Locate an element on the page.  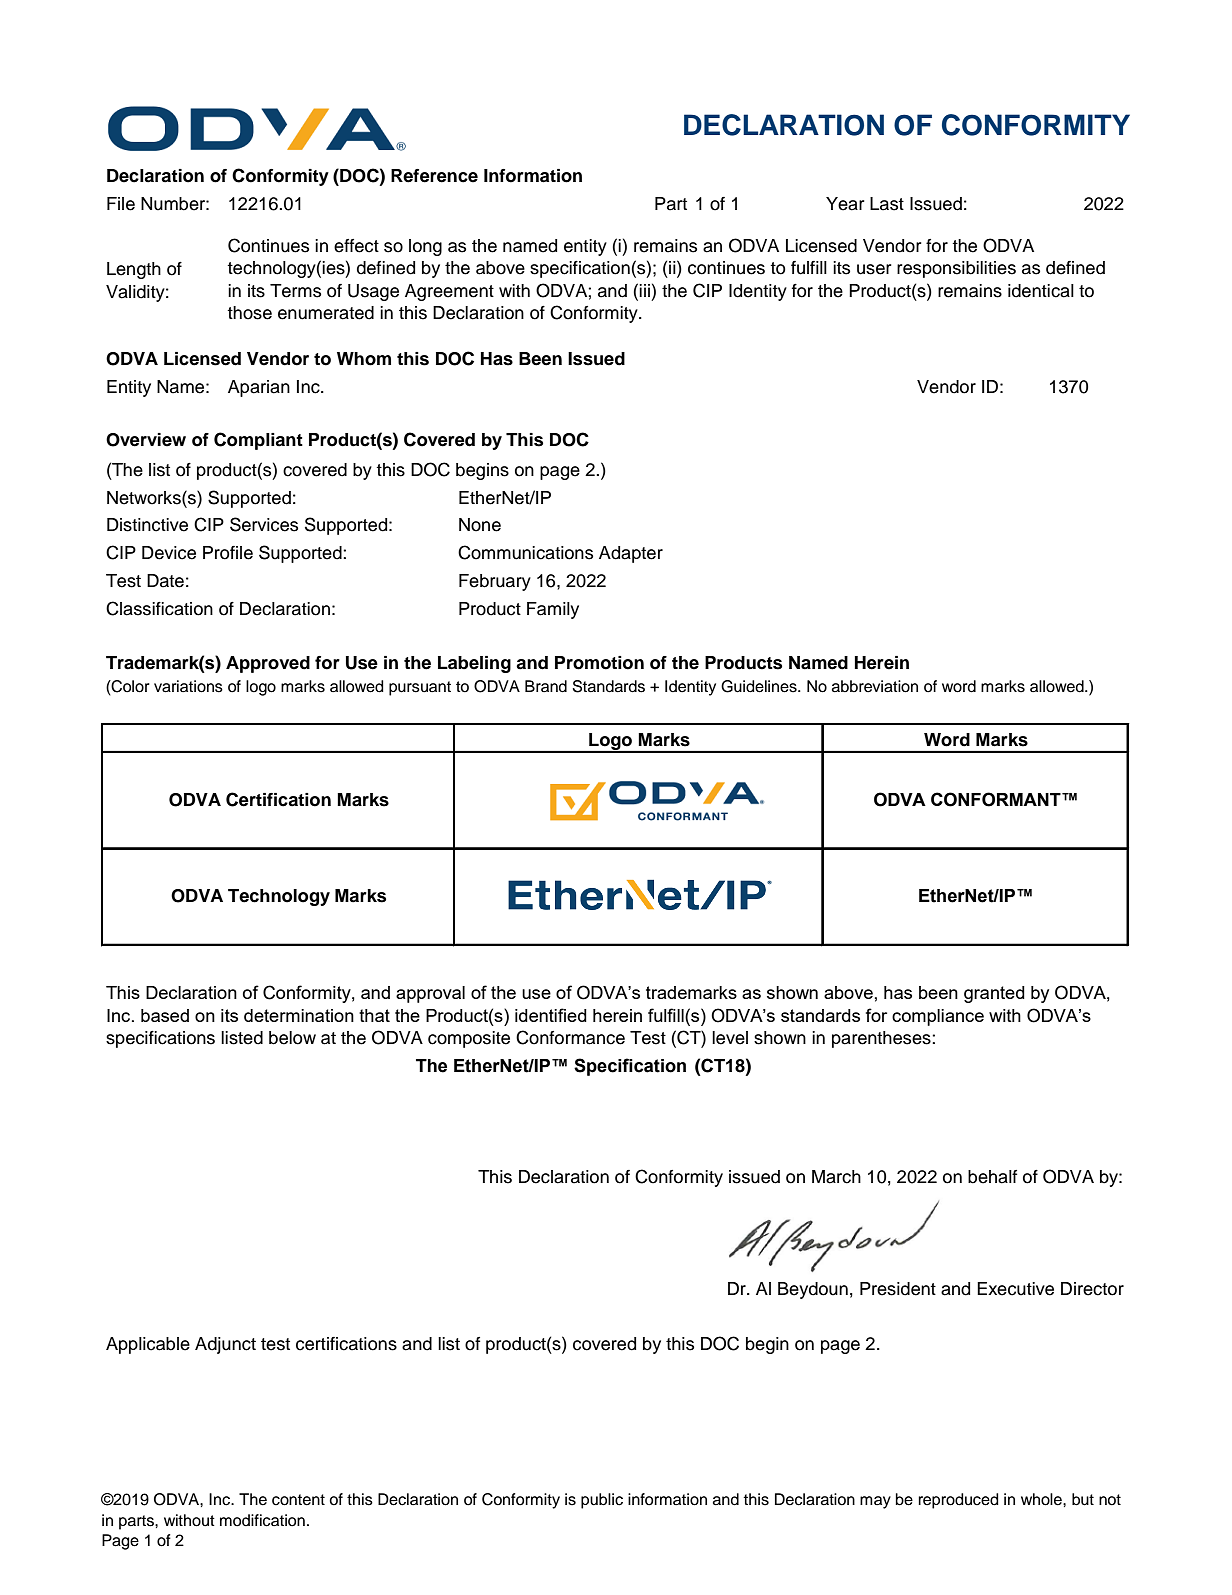
Conformance is located at coordinates (570, 1037).
